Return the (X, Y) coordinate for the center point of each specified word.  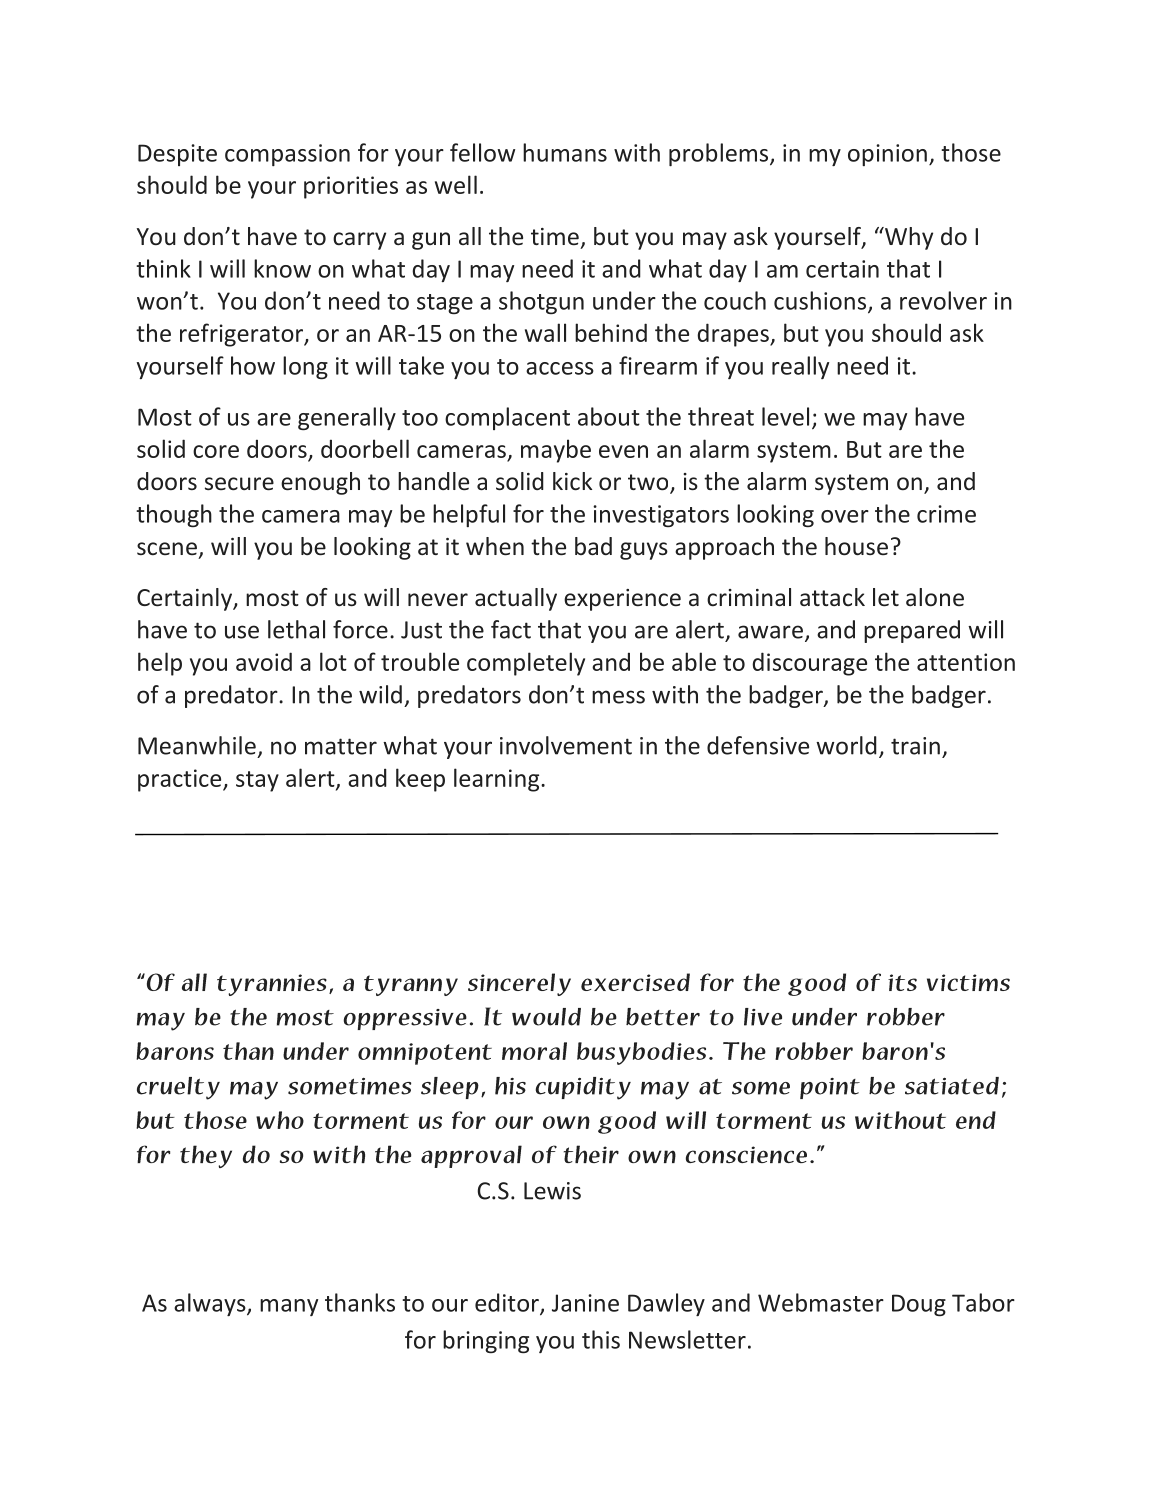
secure (239, 484)
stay (257, 781)
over (845, 516)
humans (565, 152)
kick (572, 481)
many (289, 1307)
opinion (887, 155)
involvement (566, 745)
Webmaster (821, 1302)
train (915, 746)
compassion (287, 155)
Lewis (552, 1191)
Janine (585, 1303)
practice (181, 780)
